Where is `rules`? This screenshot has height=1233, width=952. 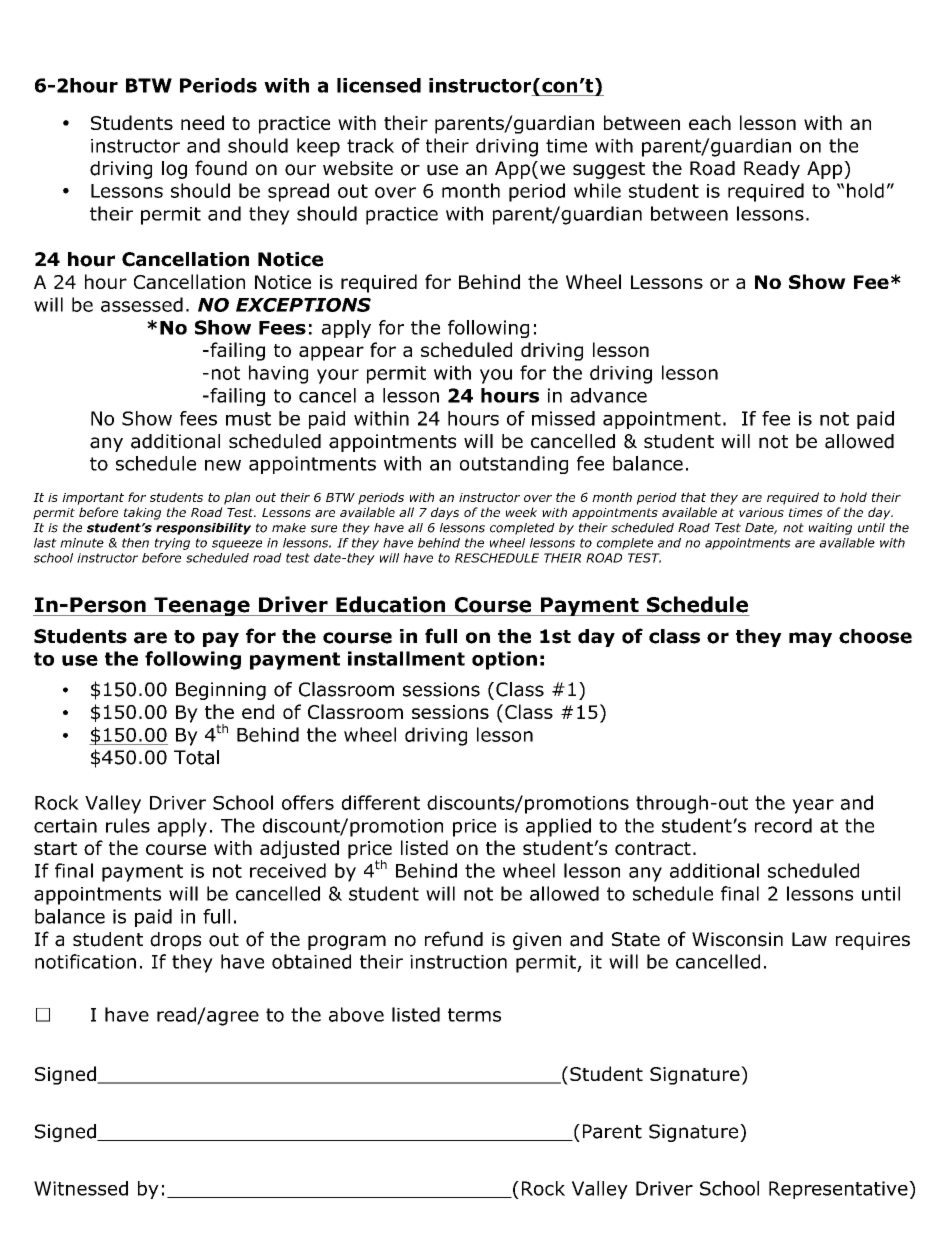
rules is located at coordinates (128, 825).
